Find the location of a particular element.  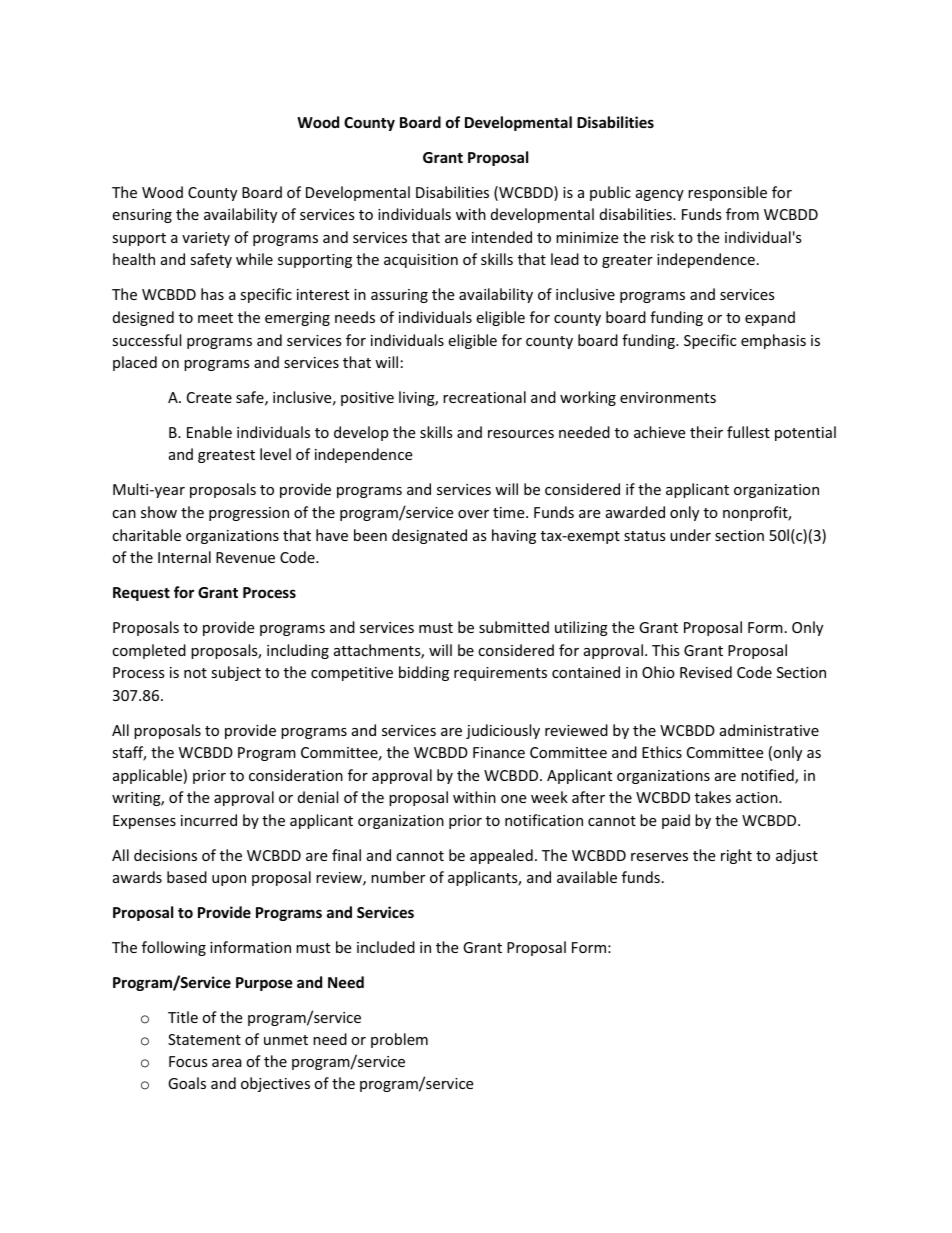

intended is located at coordinates (502, 237).
